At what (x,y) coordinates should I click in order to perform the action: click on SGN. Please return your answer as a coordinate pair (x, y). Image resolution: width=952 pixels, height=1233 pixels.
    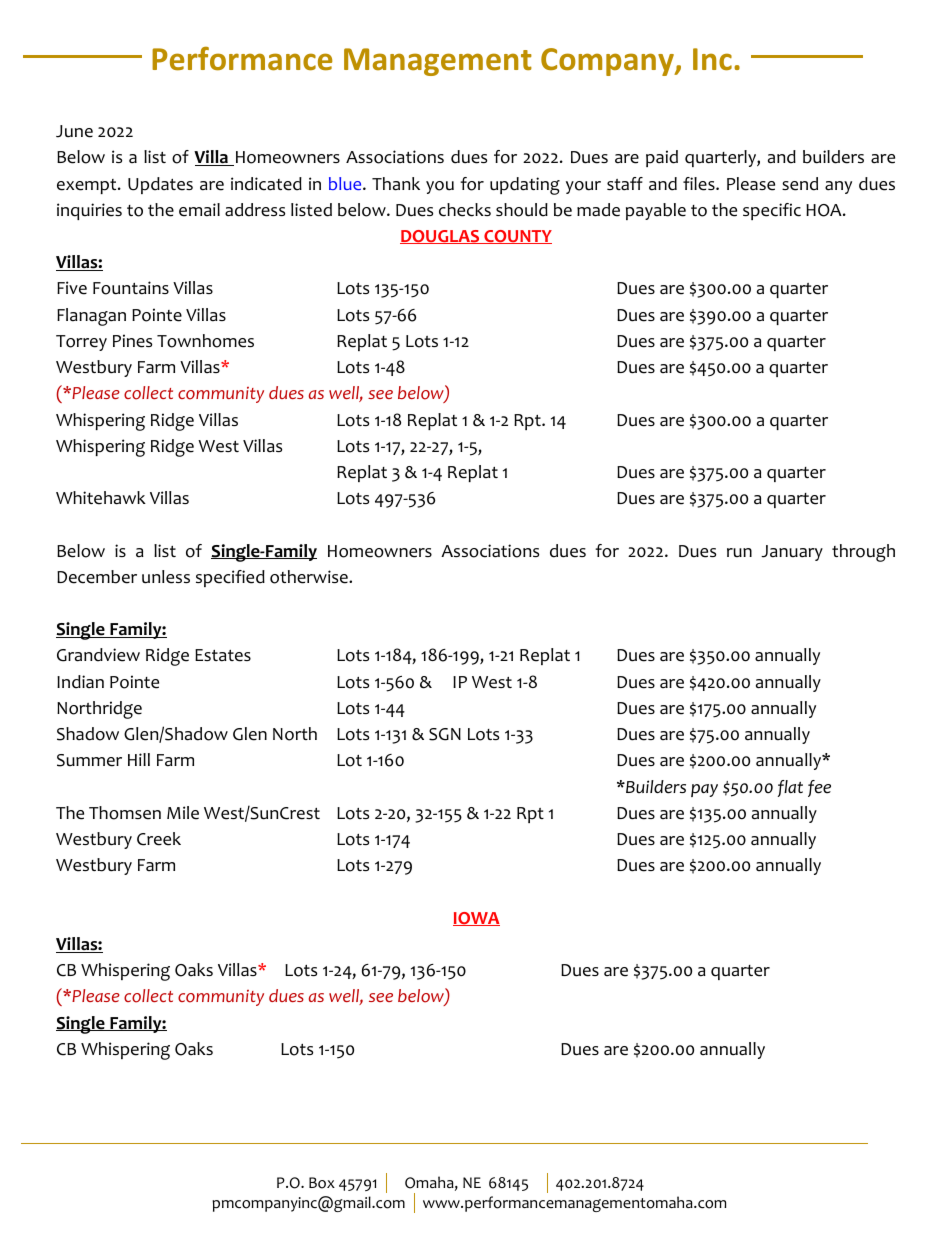
    Looking at the image, I should click on (445, 734).
